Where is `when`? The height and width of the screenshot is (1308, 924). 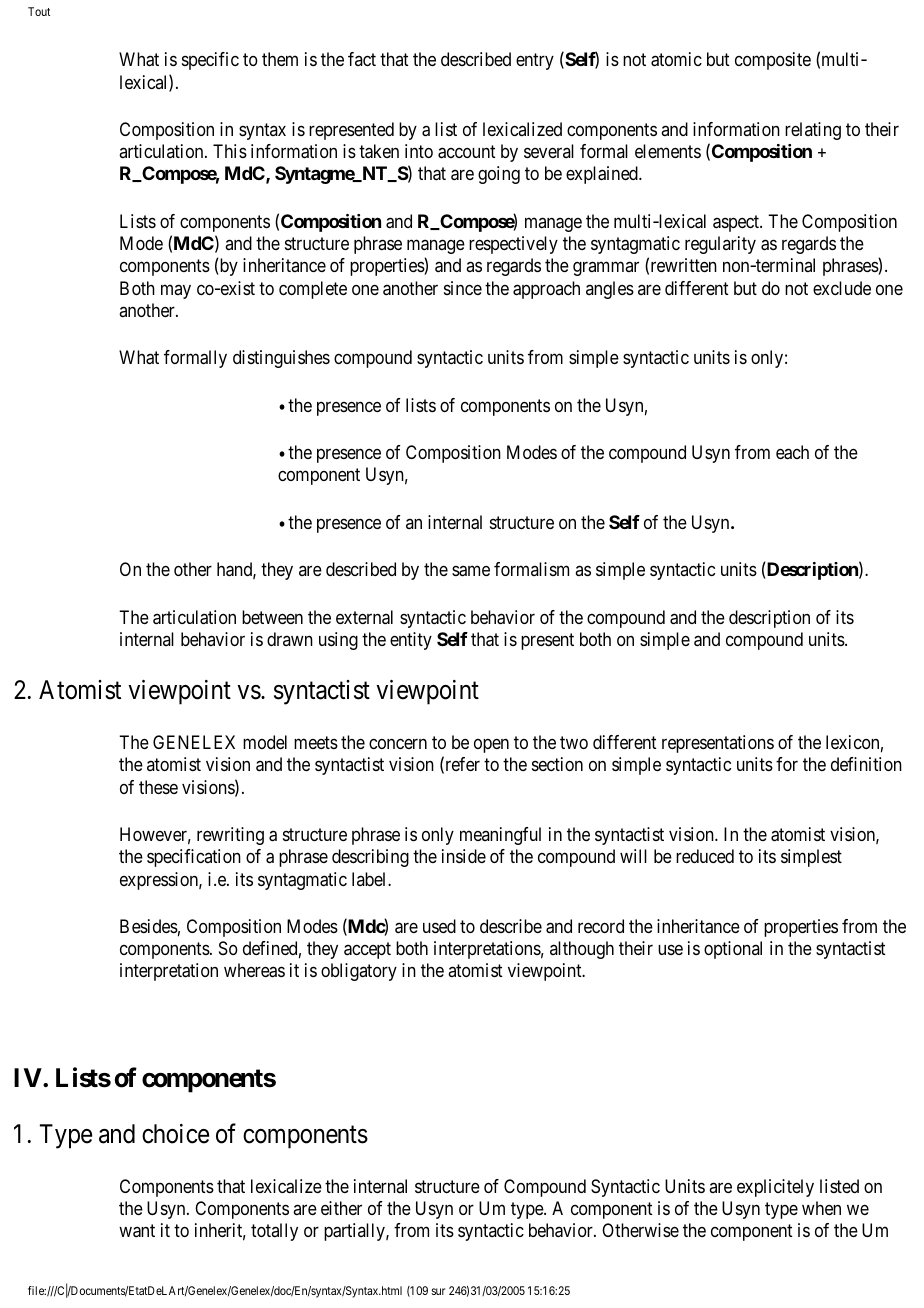 when is located at coordinates (821, 1208).
